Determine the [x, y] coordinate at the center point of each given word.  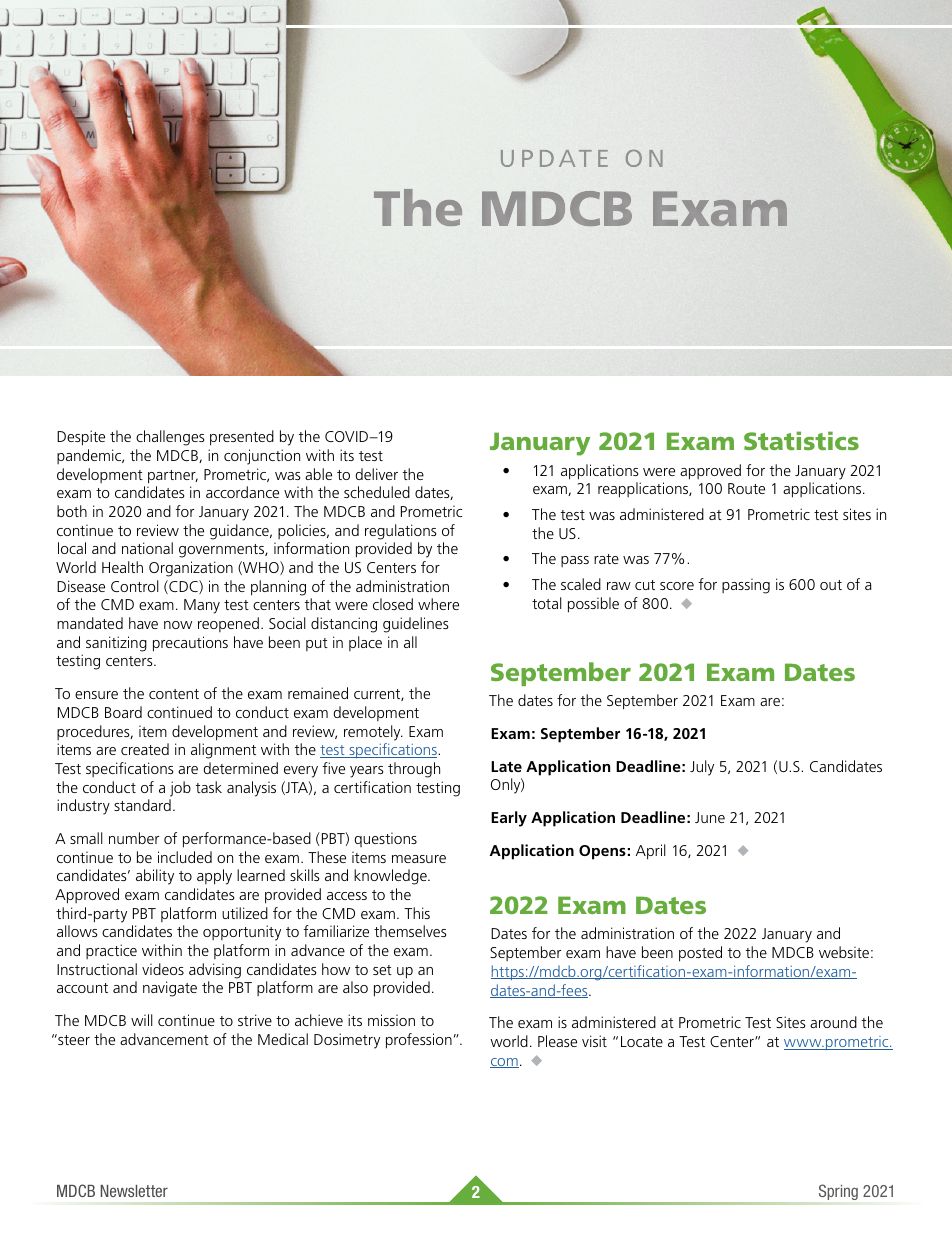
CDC [183, 587]
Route [746, 488]
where [438, 604]
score [677, 586]
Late [506, 766]
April [651, 852]
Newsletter [134, 1191]
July [702, 768]
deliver [377, 474]
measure [419, 859]
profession [419, 1041]
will [142, 1020]
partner [173, 477]
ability [155, 877]
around [833, 1022]
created [145, 749]
